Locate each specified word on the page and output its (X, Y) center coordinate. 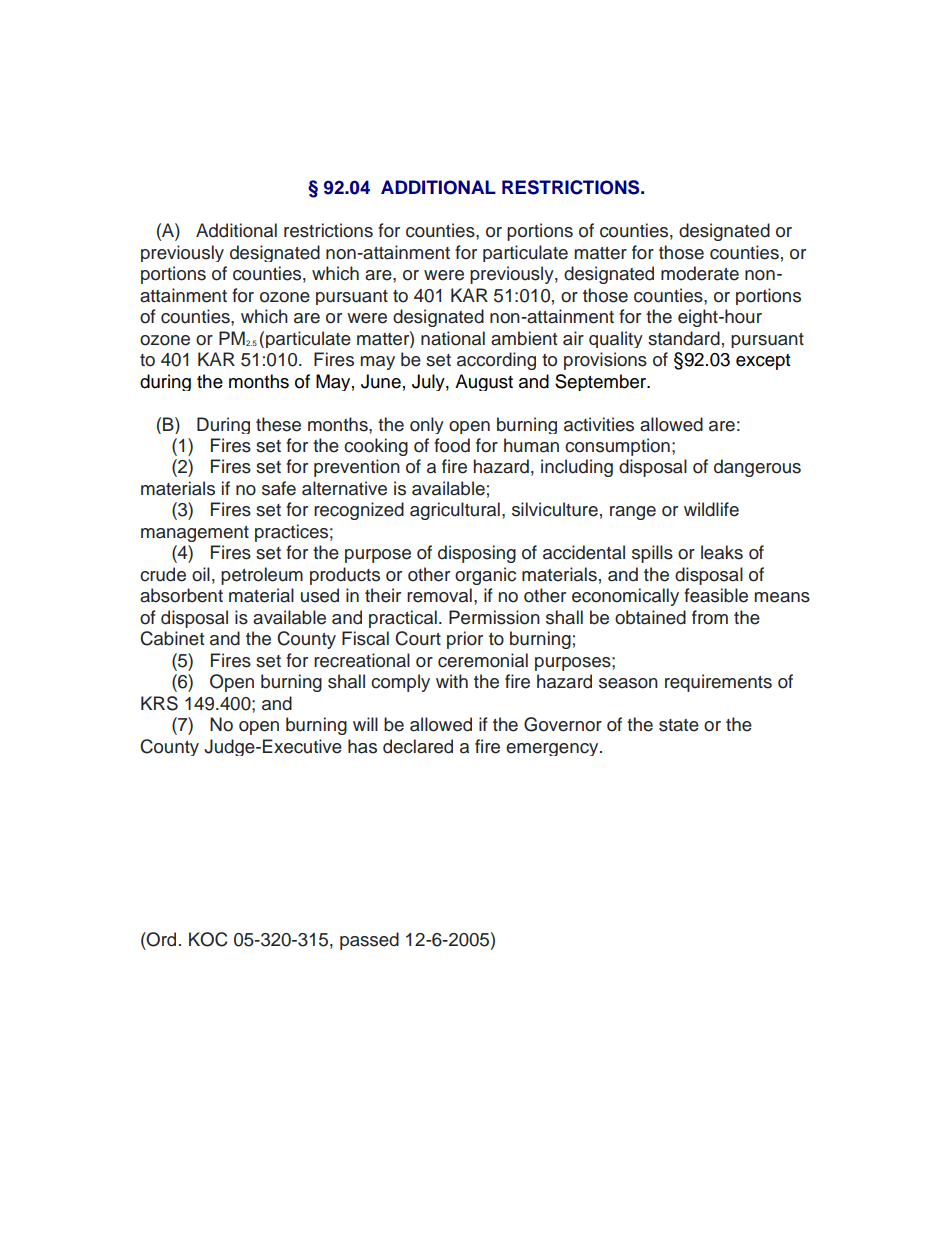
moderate (700, 273)
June (381, 381)
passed (369, 941)
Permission (494, 617)
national (453, 338)
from (710, 617)
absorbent (181, 595)
